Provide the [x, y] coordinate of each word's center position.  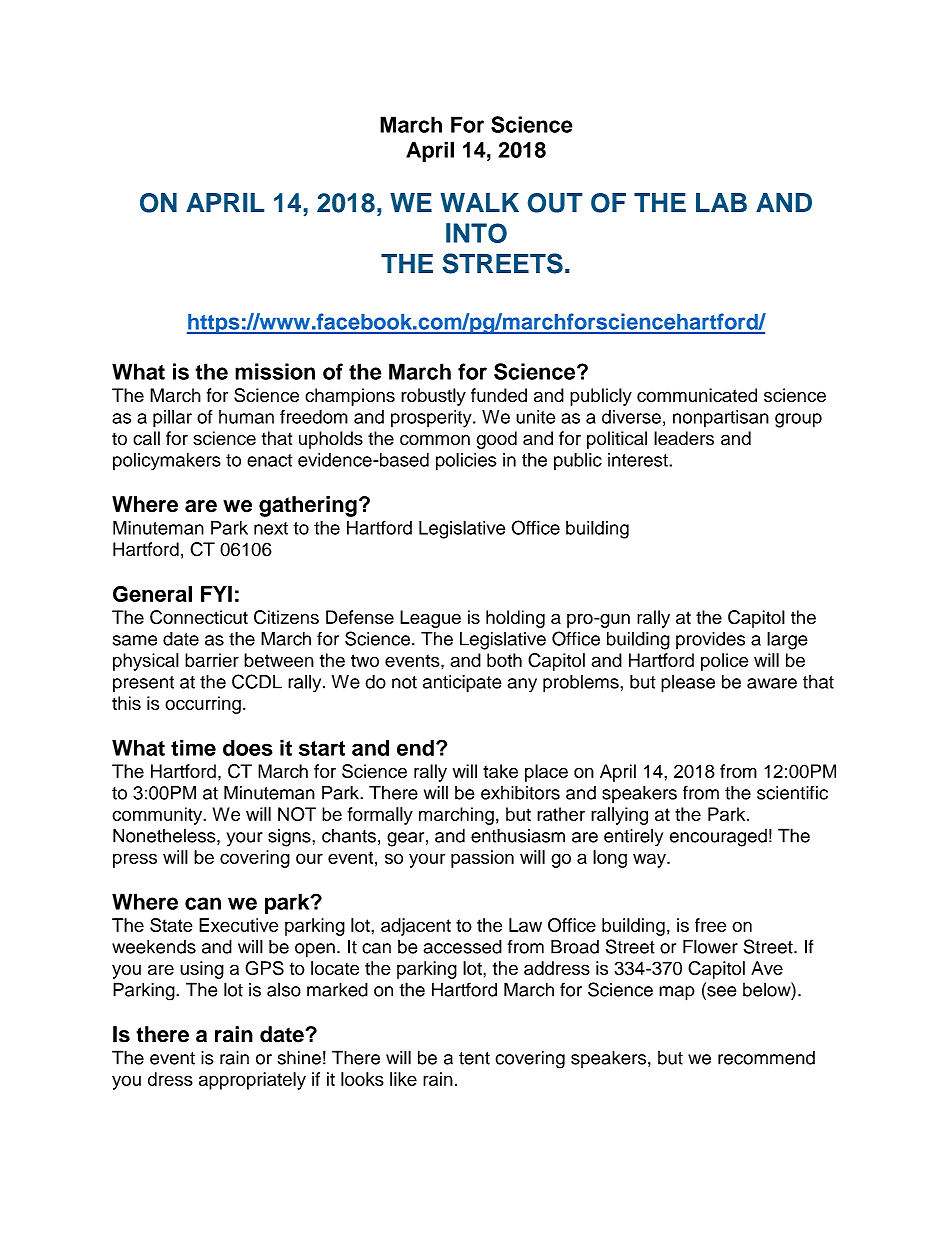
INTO [476, 233]
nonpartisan [721, 419]
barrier [212, 660]
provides [710, 641]
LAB [721, 202]
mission [275, 371]
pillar [172, 419]
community [158, 816]
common [435, 440]
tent [474, 1058]
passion [482, 859]
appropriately [252, 1081]
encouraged [718, 838]
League [430, 619]
